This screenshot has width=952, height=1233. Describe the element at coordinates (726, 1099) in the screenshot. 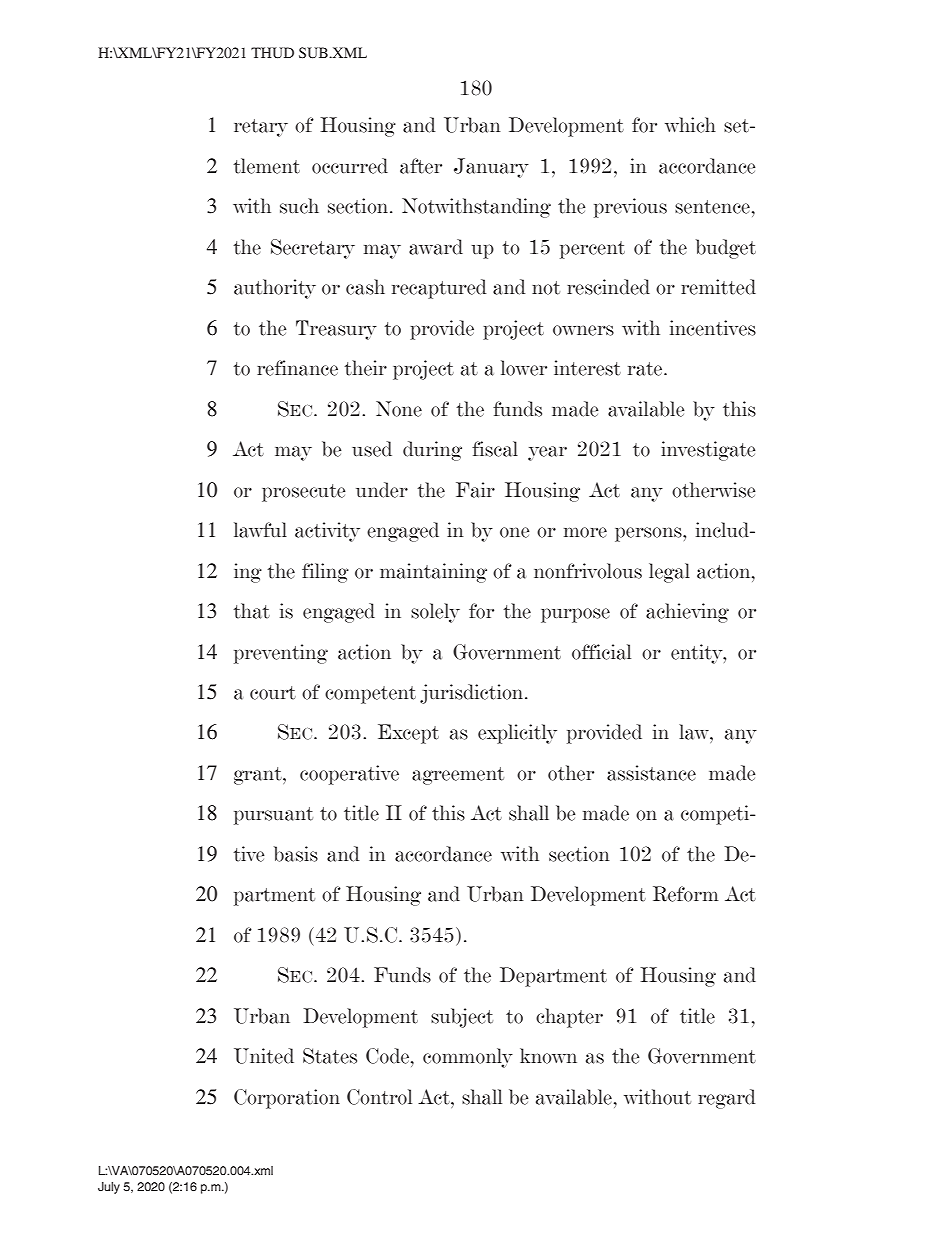

I see `regard` at that location.
